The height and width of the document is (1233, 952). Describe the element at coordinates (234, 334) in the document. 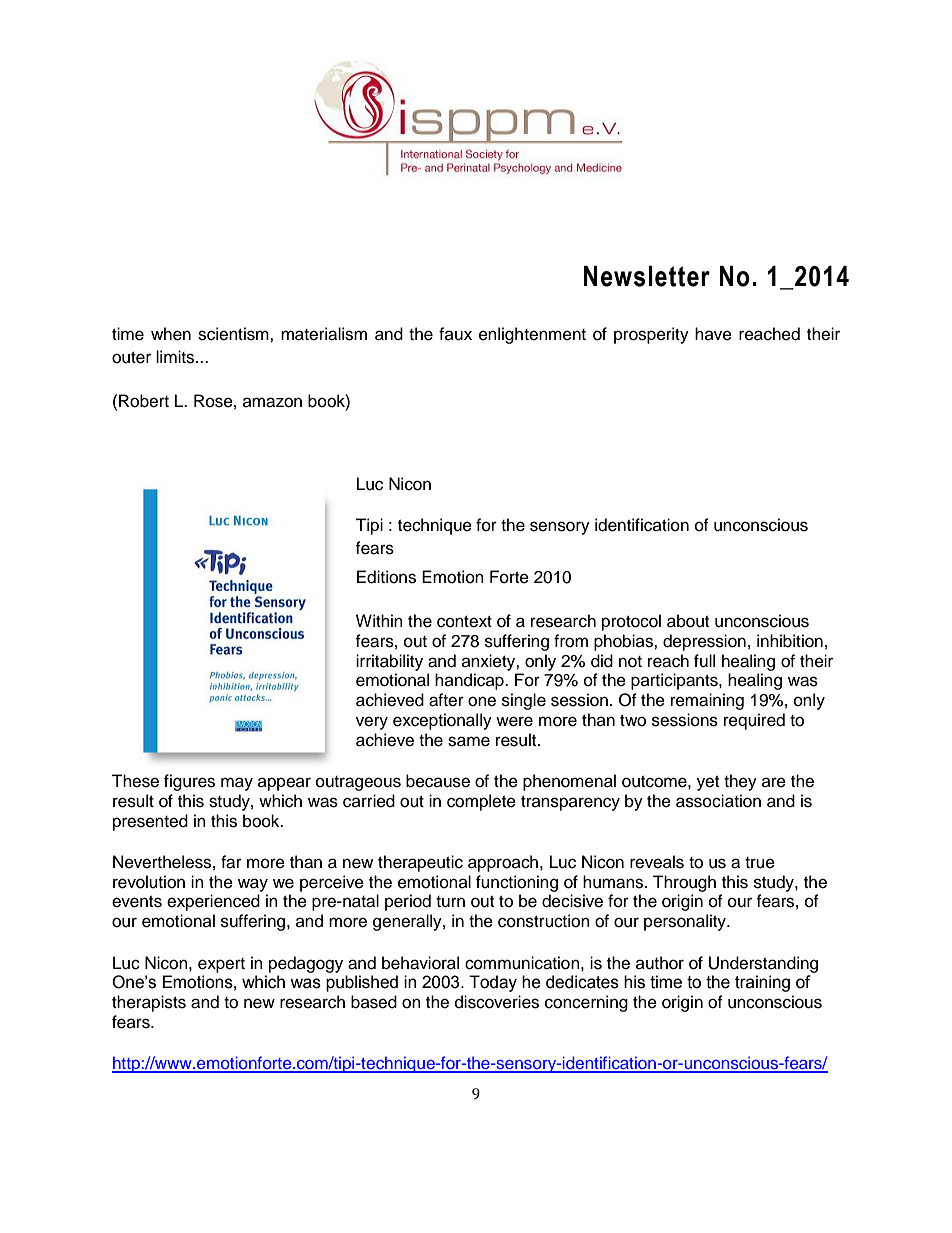

I see `scientism` at that location.
